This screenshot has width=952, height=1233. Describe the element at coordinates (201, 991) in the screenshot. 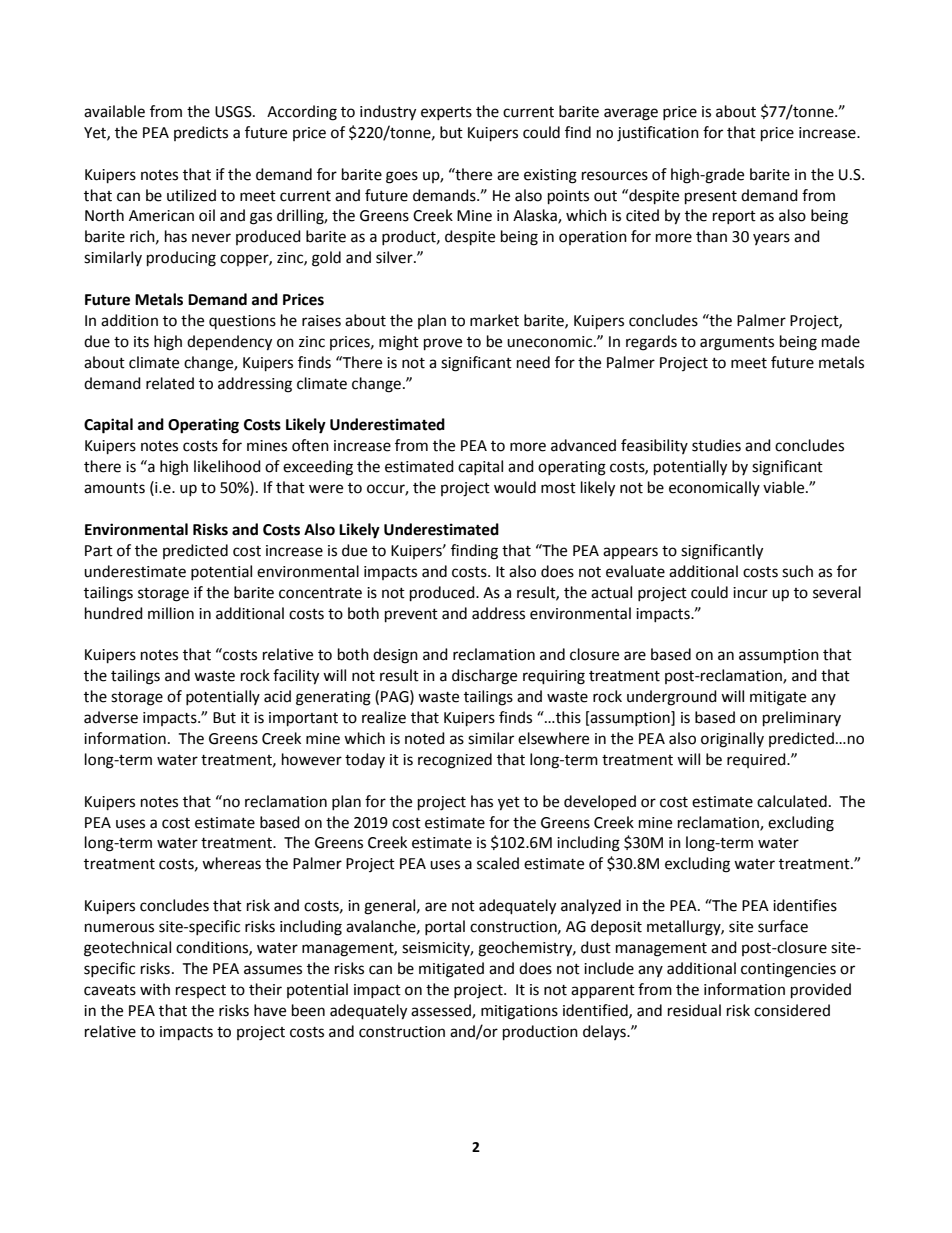

I see `respect` at that location.
